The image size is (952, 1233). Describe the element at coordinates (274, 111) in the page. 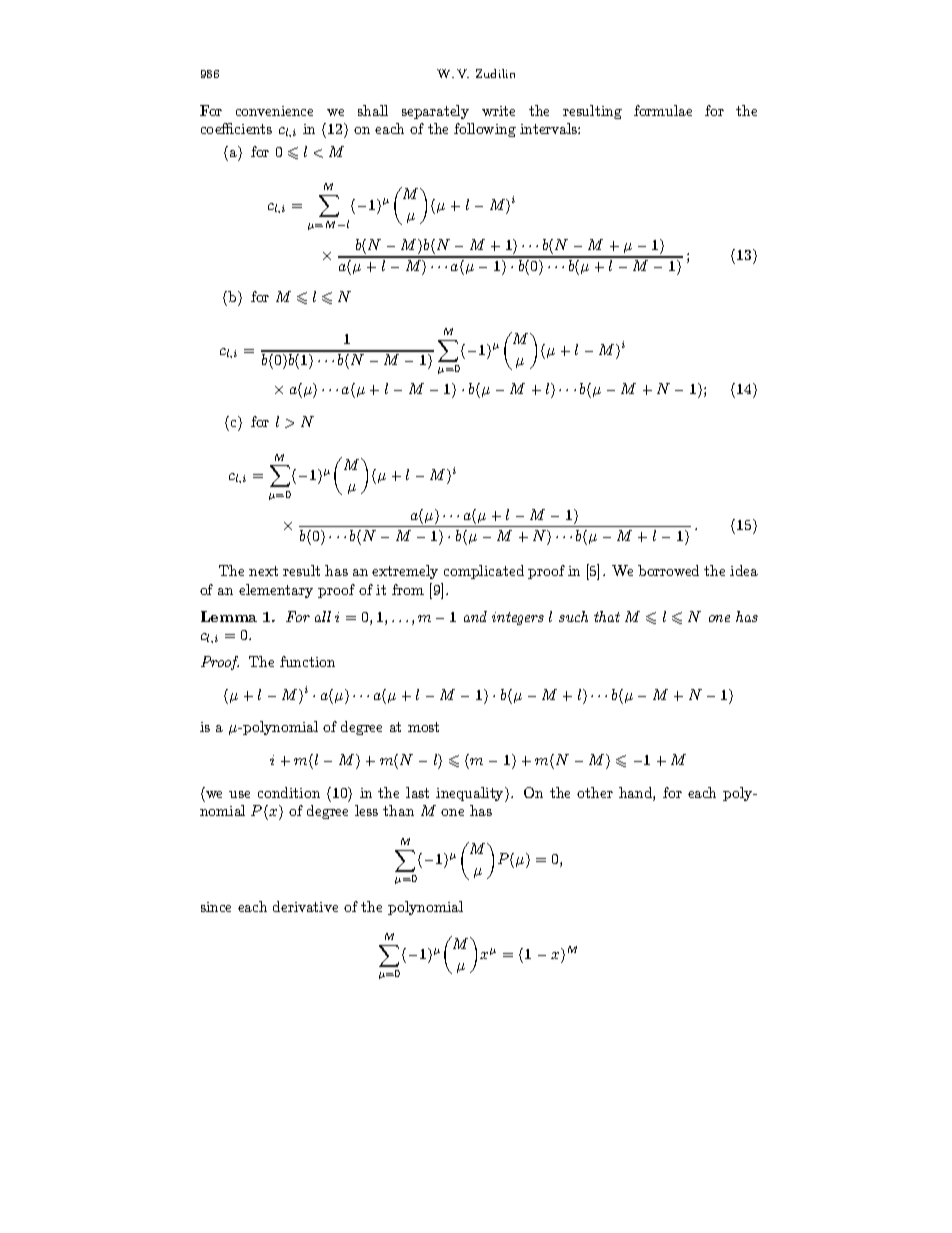

I see `convenience` at that location.
